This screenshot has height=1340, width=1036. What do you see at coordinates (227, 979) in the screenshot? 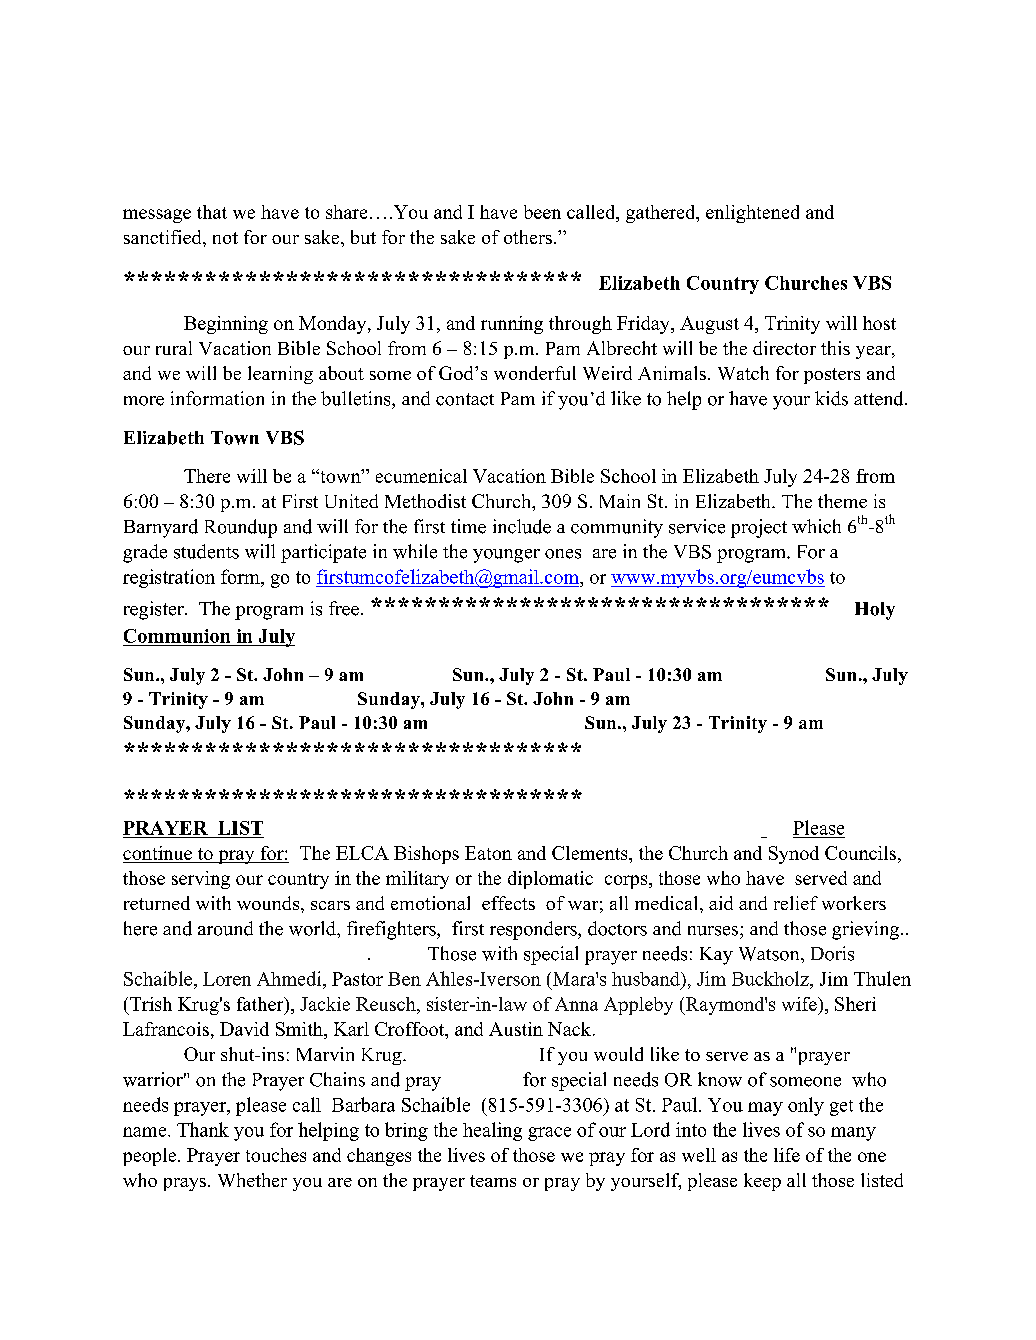
I see `Loren` at bounding box center [227, 979].
